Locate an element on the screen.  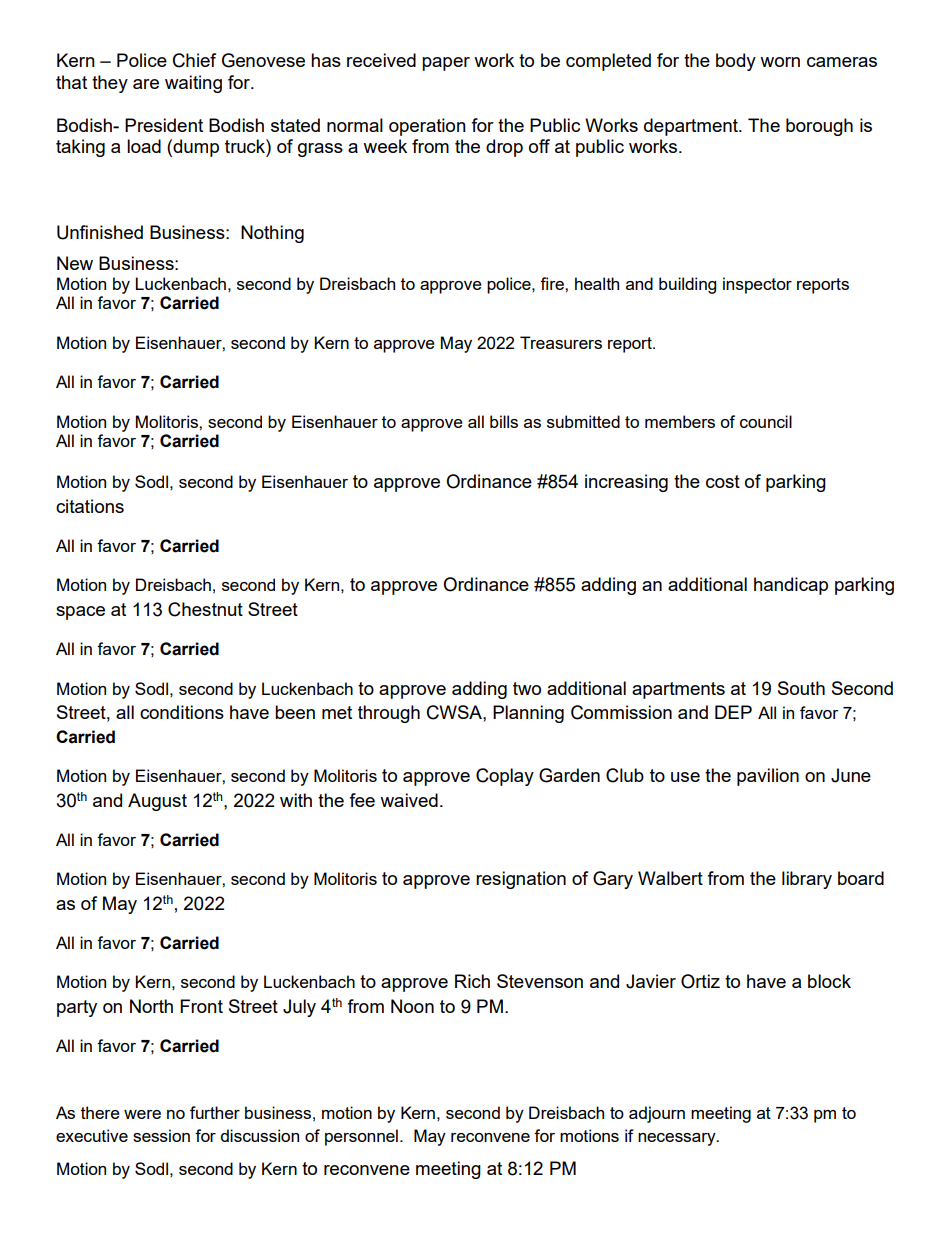
cost is located at coordinates (723, 481).
